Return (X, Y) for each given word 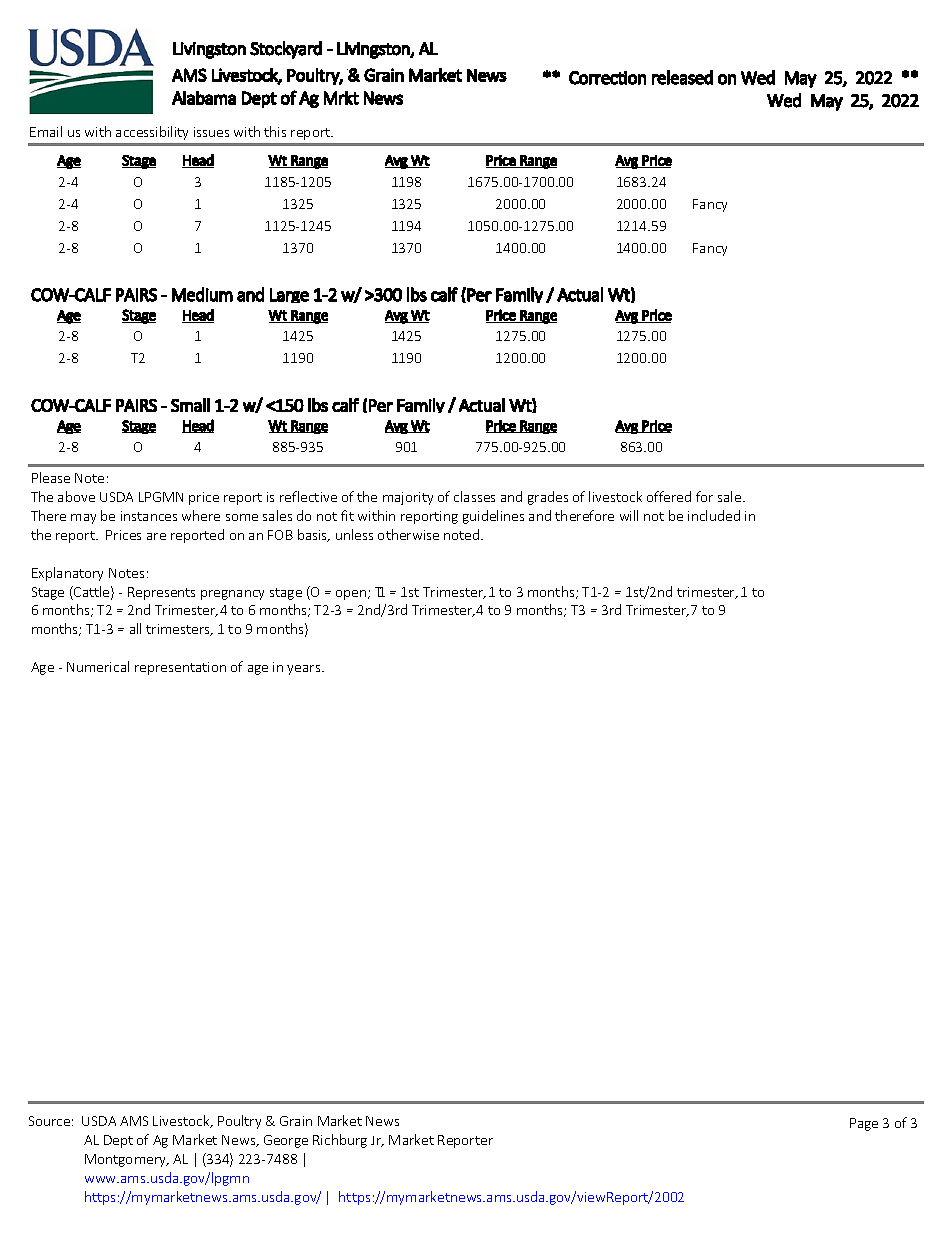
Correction (607, 78)
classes (474, 496)
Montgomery (126, 1160)
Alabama (204, 98)
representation (180, 668)
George (286, 1141)
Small (190, 405)
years (305, 670)
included (714, 515)
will (629, 515)
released (682, 77)
